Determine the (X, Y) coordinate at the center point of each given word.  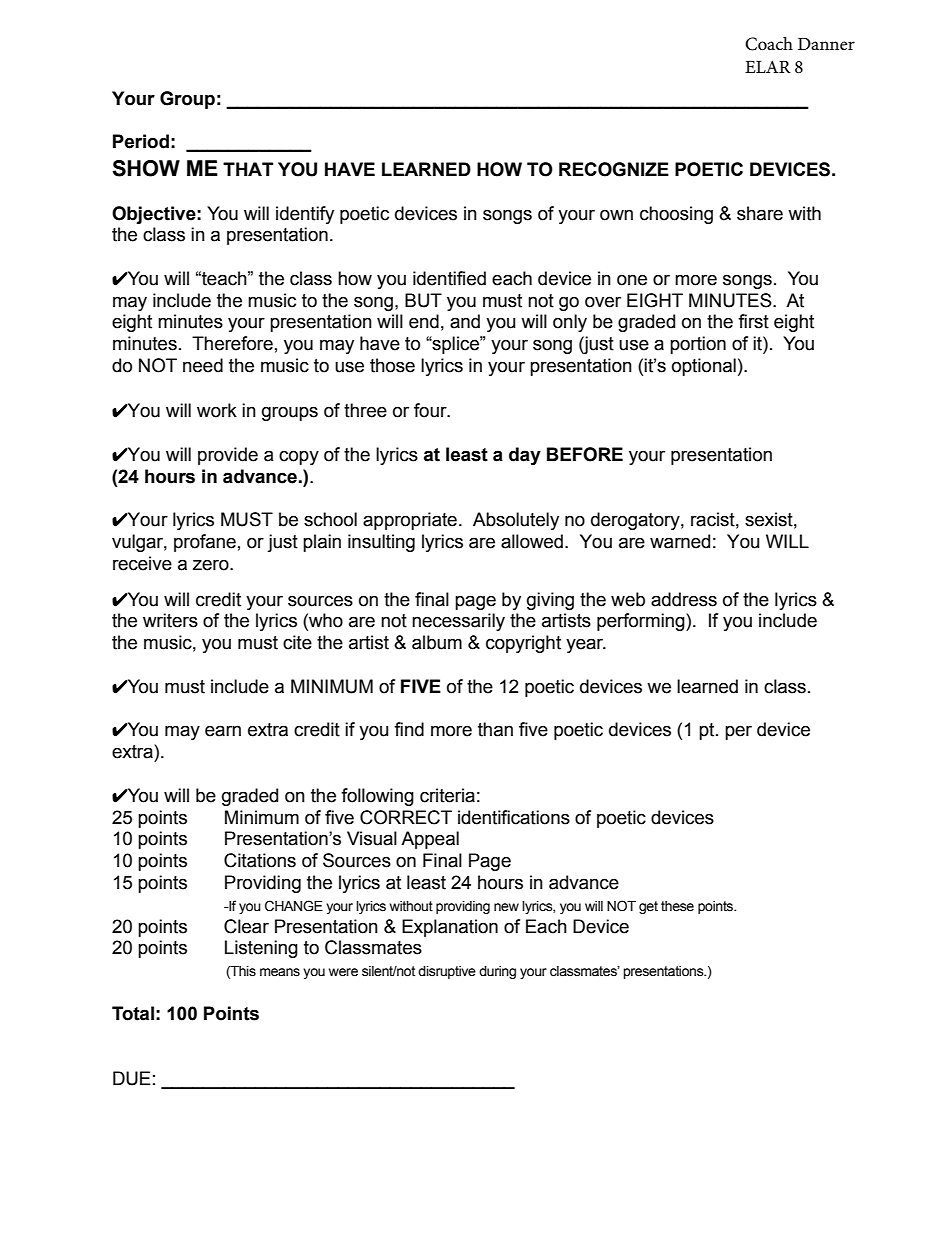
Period (141, 141)
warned (680, 541)
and (465, 321)
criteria (447, 795)
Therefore (232, 343)
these (677, 906)
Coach (769, 44)
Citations (260, 860)
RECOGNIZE (614, 169)
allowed (532, 541)
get (648, 907)
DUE (132, 1078)
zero (212, 565)
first (753, 321)
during (497, 972)
